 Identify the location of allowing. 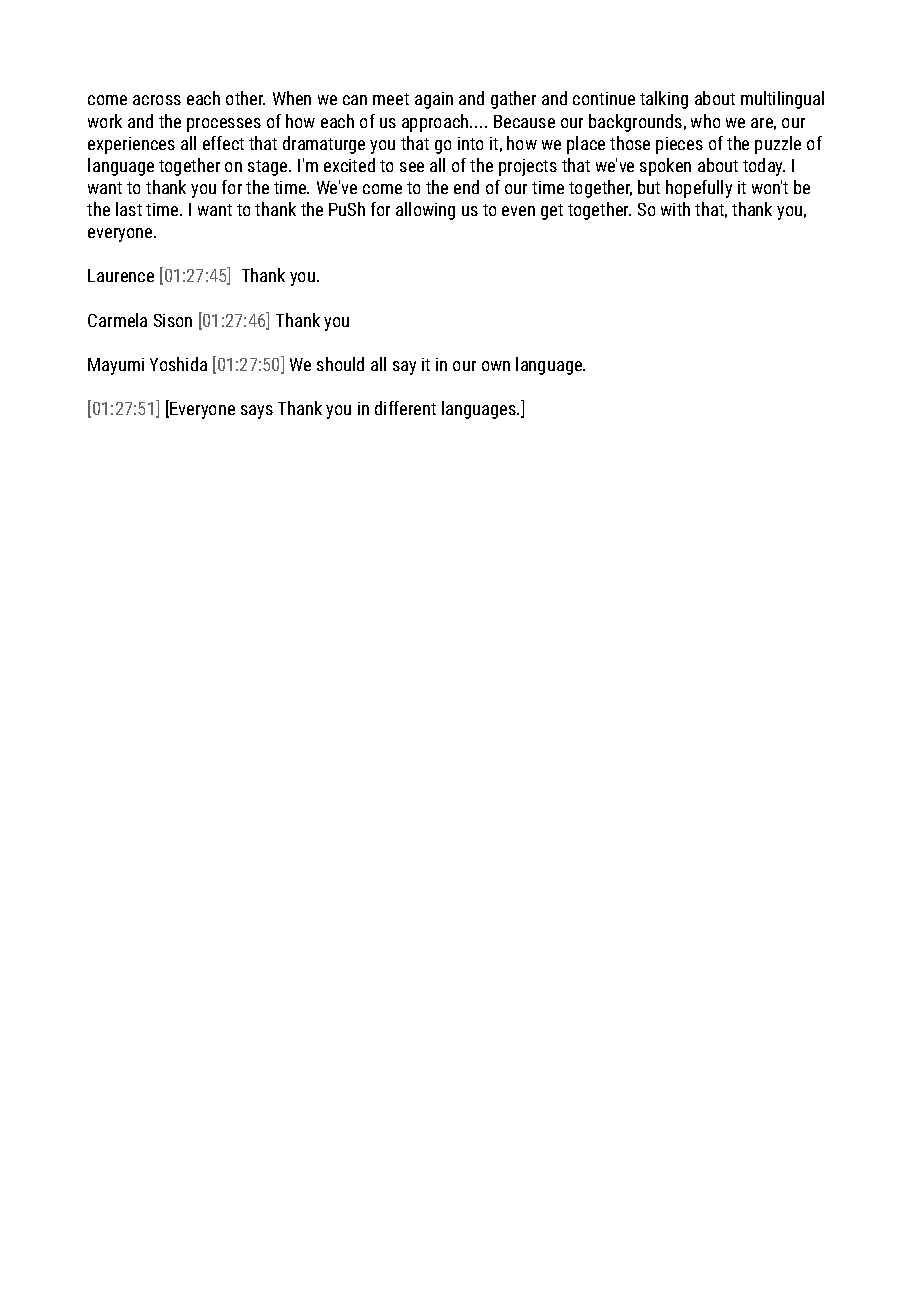
(425, 211).
